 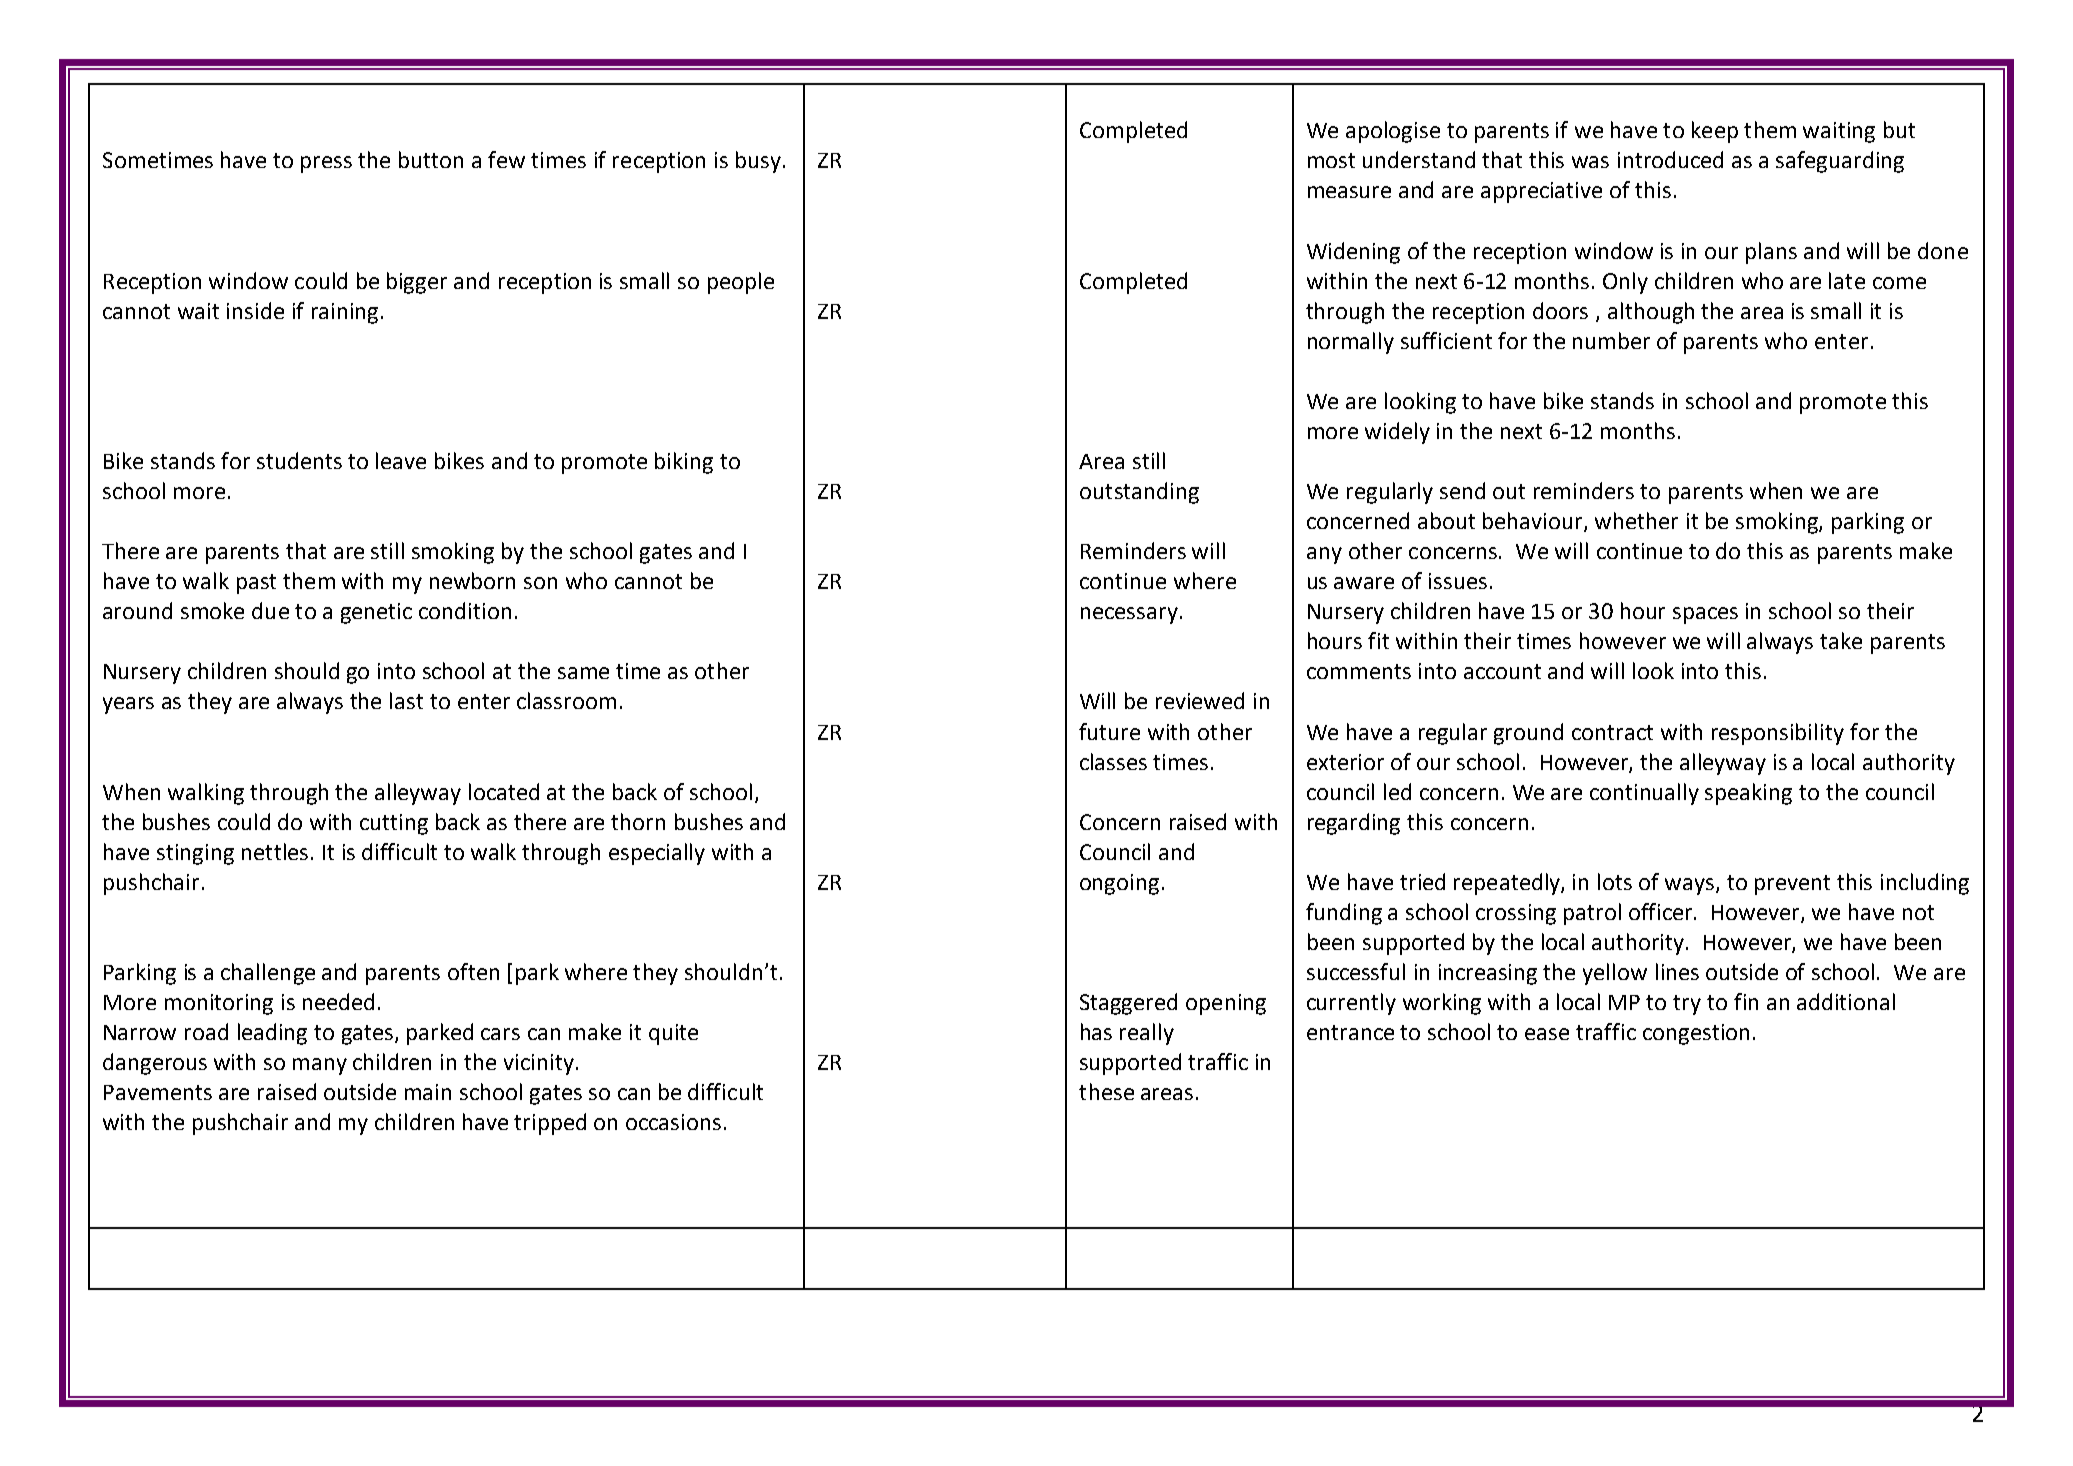 I want to click on whether, so click(x=1636, y=520).
